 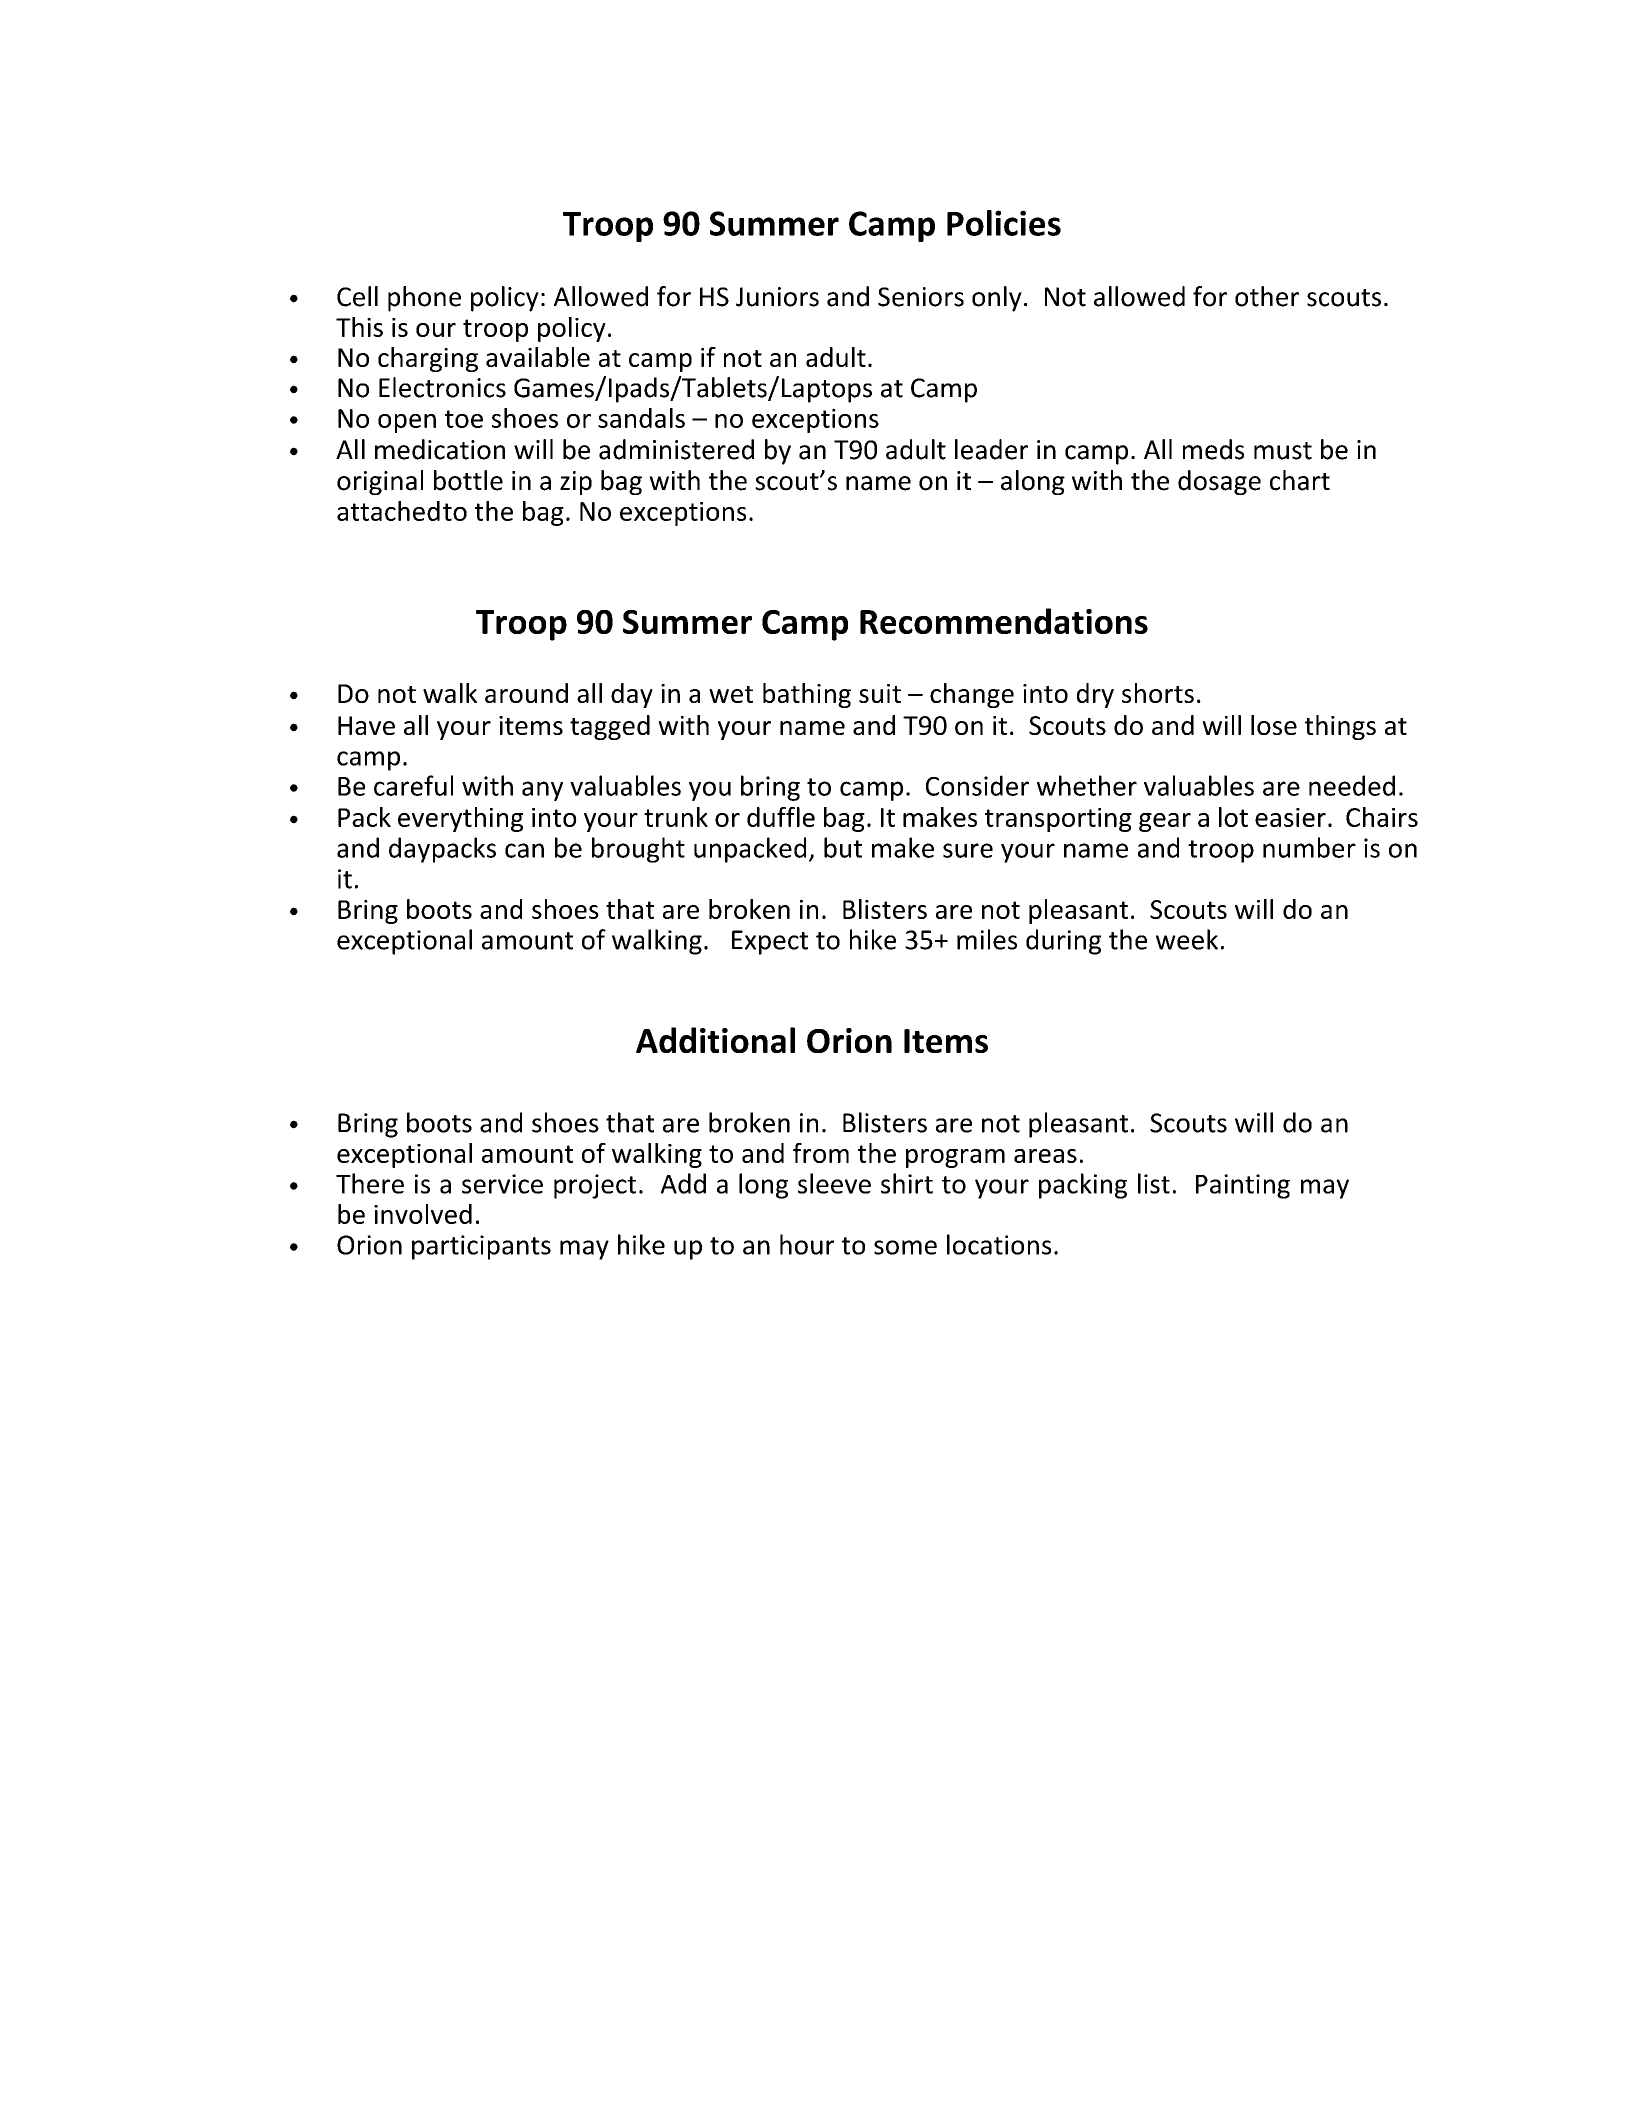 What do you see at coordinates (424, 299) in the screenshot?
I see `phone` at bounding box center [424, 299].
